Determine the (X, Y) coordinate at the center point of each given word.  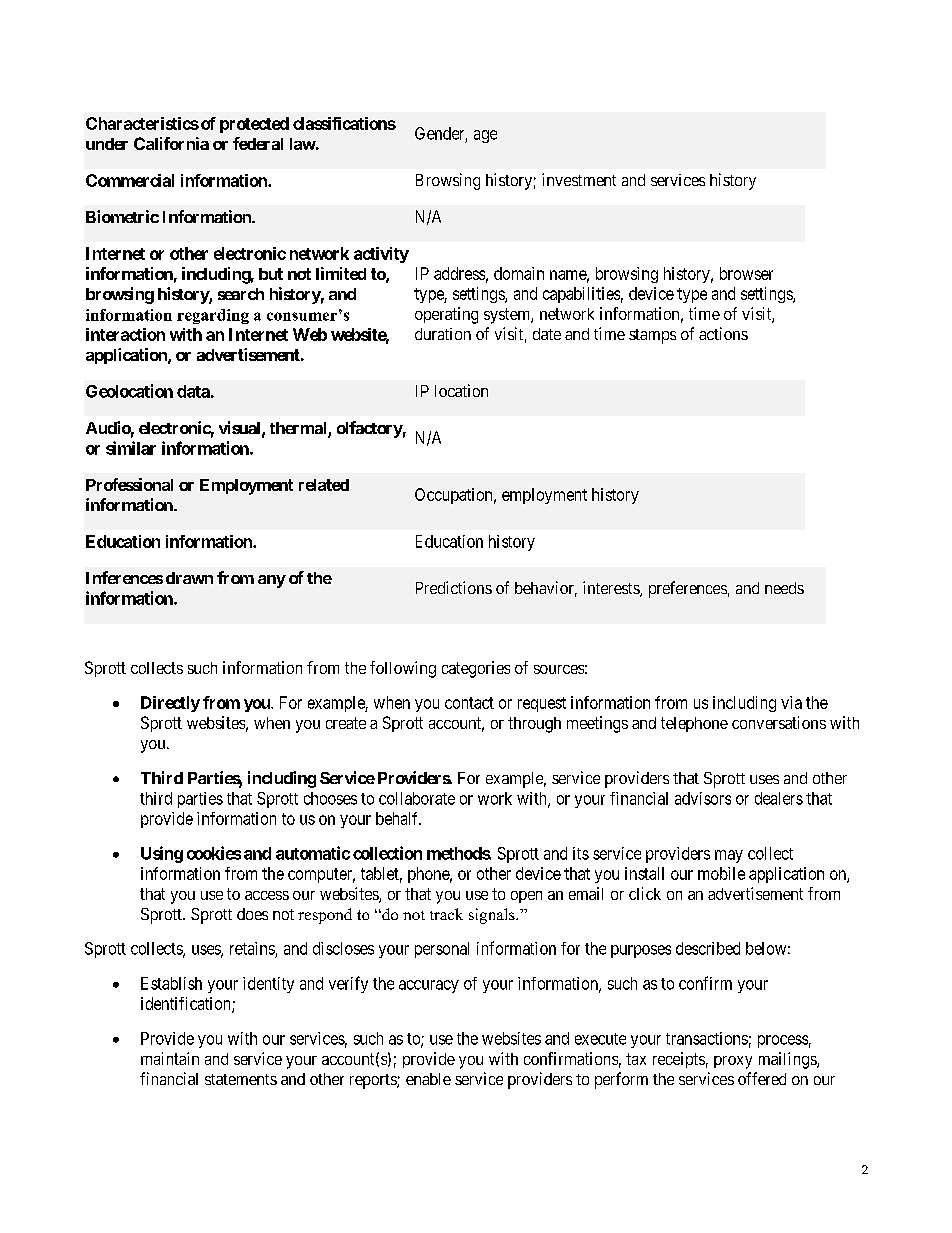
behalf (398, 818)
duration (443, 334)
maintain (170, 1058)
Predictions (454, 587)
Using (162, 854)
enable (428, 1079)
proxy (733, 1062)
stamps (652, 336)
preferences (688, 589)
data (193, 391)
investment (579, 179)
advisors (703, 798)
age (485, 136)
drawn (189, 578)
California (171, 143)
